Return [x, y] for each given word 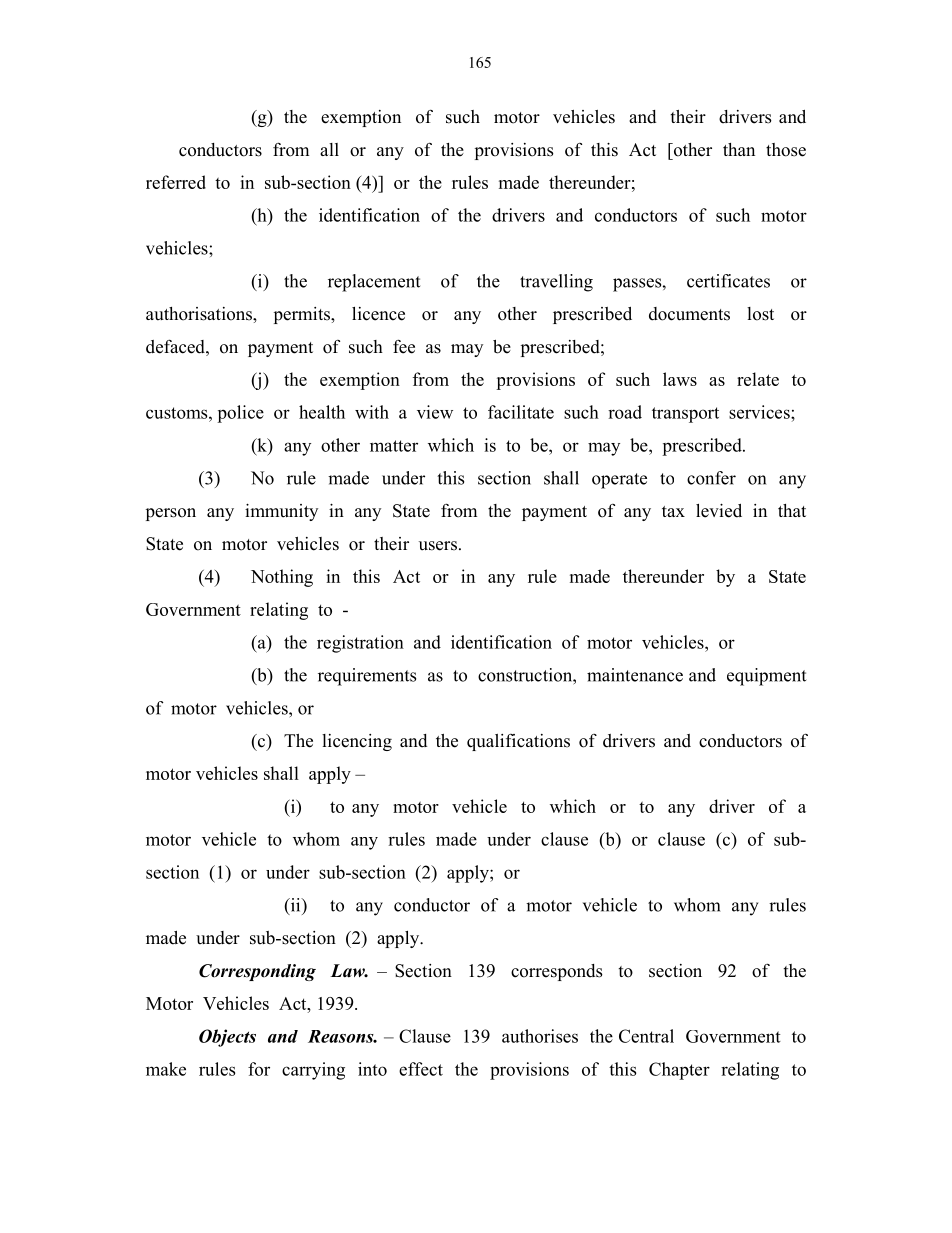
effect [421, 1069]
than [739, 149]
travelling [556, 283]
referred [176, 182]
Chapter [679, 1071]
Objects [227, 1038]
